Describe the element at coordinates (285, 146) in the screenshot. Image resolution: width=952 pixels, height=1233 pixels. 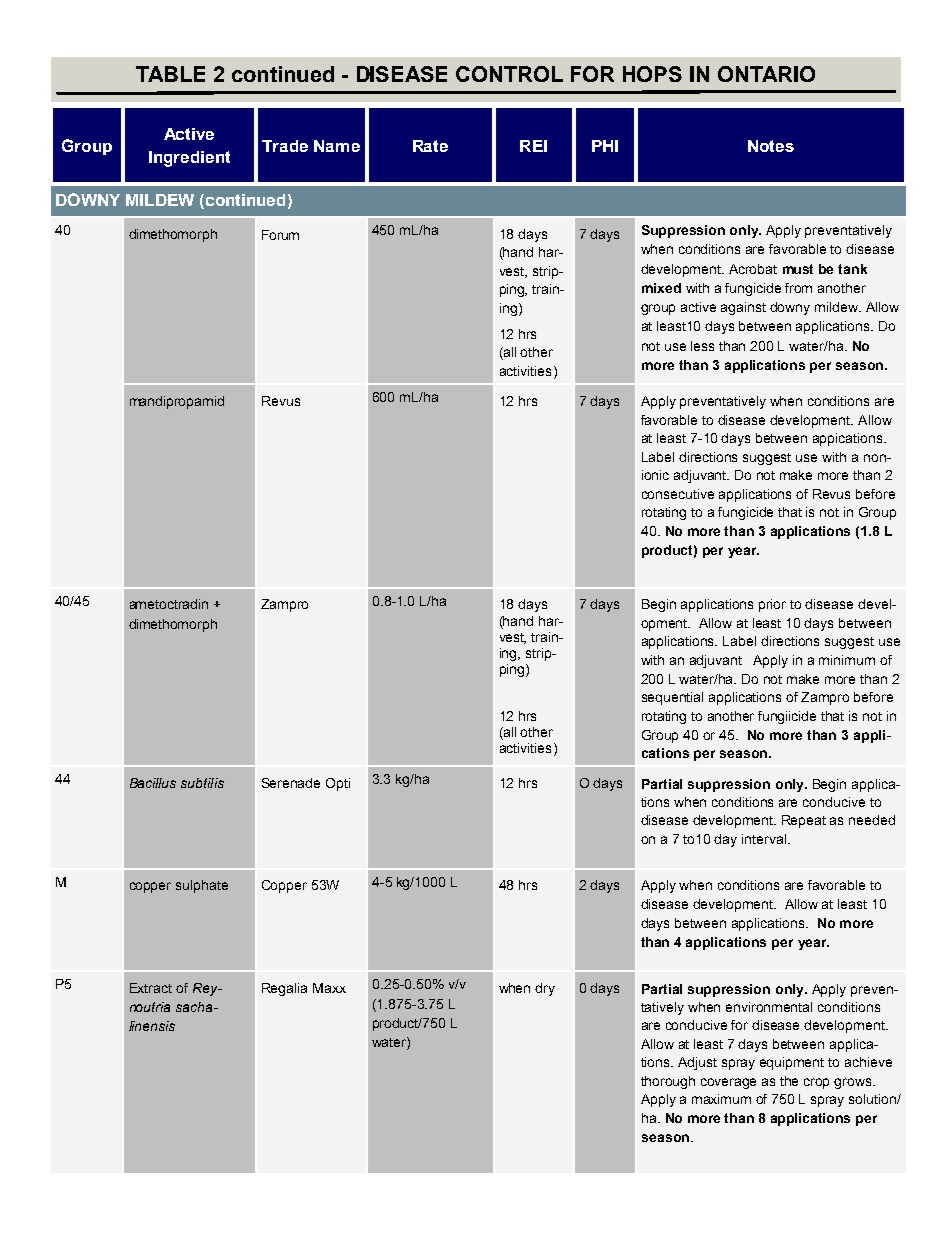
I see `Trade` at that location.
